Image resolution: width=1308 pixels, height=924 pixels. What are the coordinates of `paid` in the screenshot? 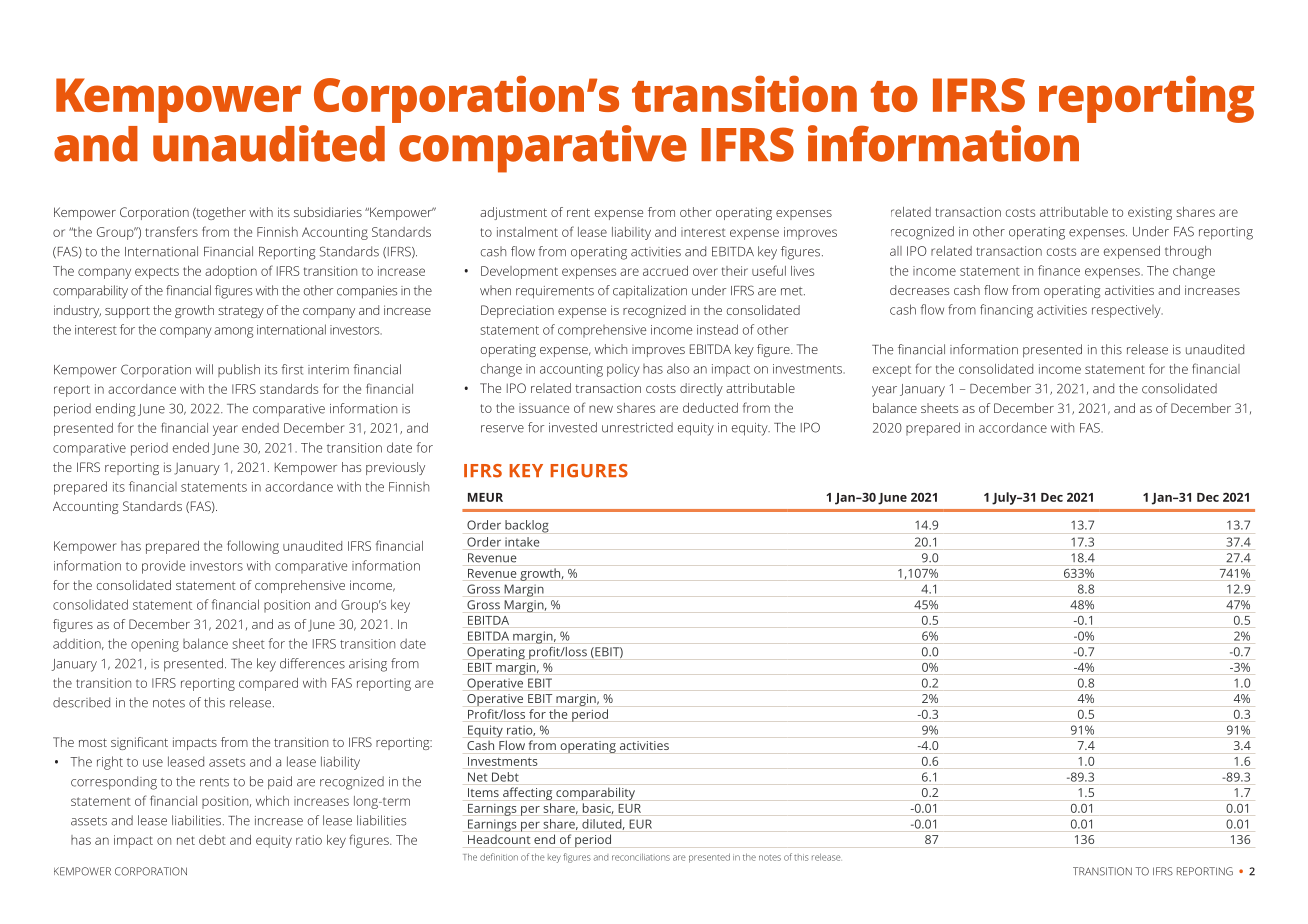 It's located at (280, 783).
